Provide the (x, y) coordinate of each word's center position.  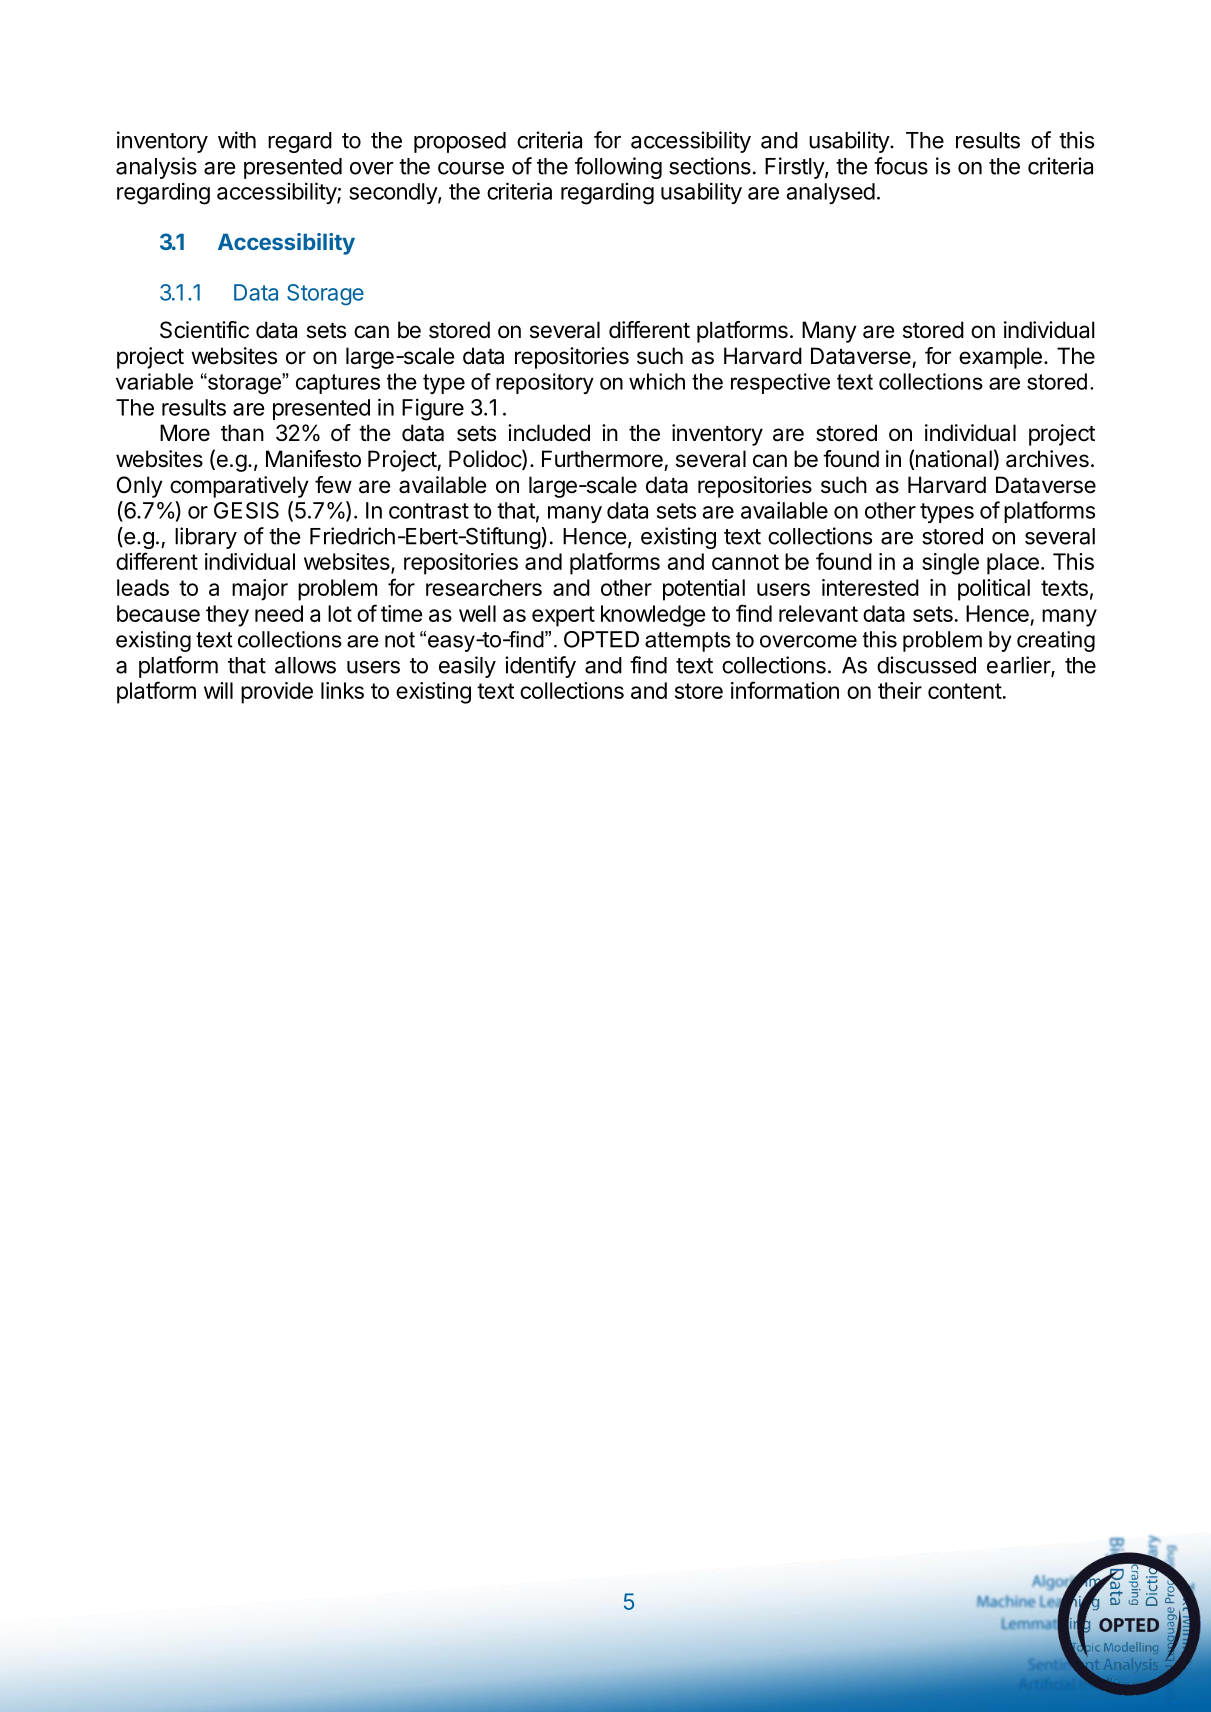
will (218, 690)
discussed (926, 665)
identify (540, 667)
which (657, 381)
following (618, 168)
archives (1047, 459)
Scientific (204, 330)
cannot (745, 562)
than (242, 433)
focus (901, 166)
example (1000, 358)
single (950, 564)
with (237, 140)
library (206, 538)
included (549, 433)
